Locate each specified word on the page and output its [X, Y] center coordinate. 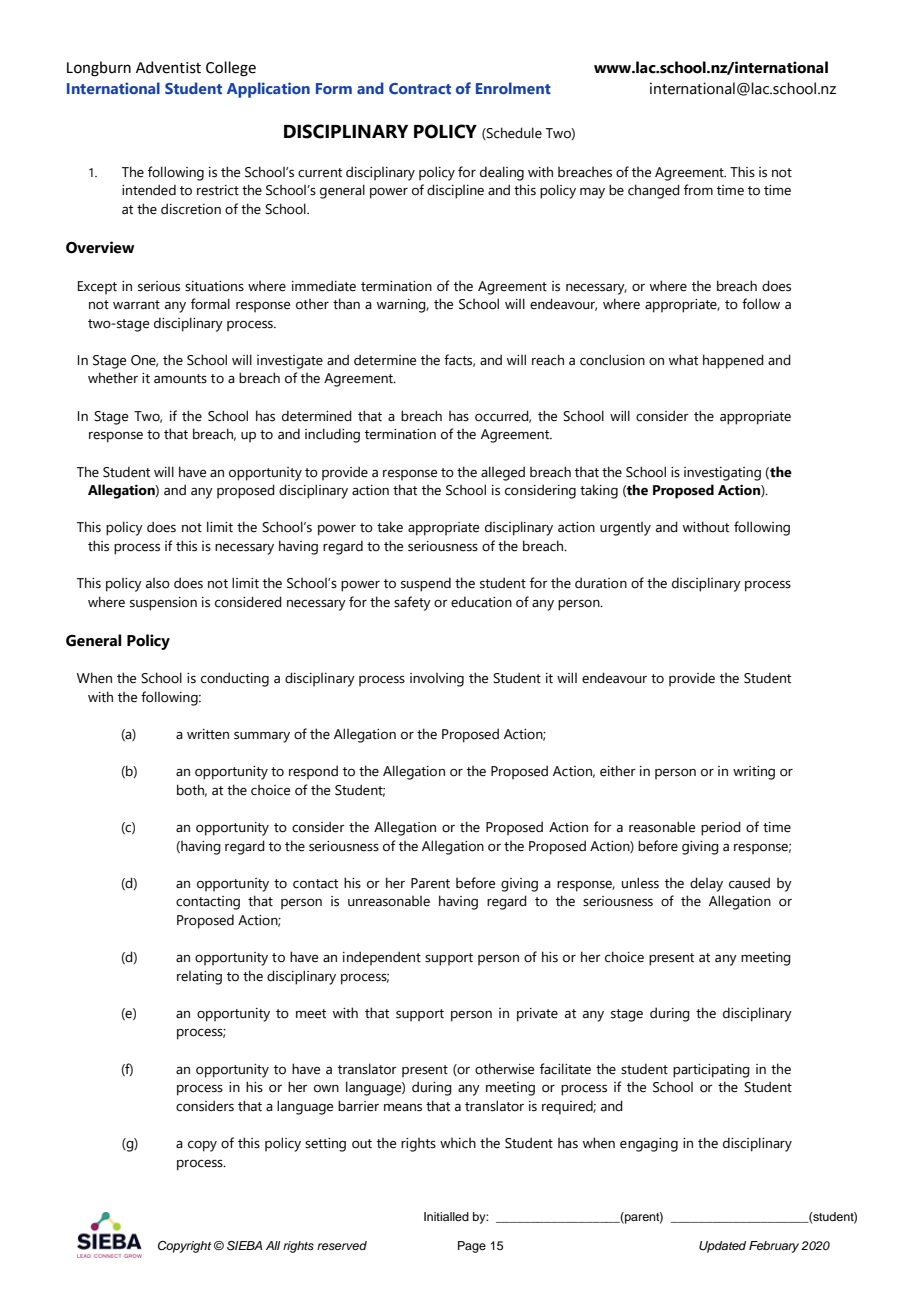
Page [472, 1247]
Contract [420, 88]
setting [325, 1145]
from [698, 189]
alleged [503, 473]
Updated [722, 1247]
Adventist [168, 67]
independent [382, 958]
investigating [722, 474]
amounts [180, 379]
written [208, 734]
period [721, 828]
